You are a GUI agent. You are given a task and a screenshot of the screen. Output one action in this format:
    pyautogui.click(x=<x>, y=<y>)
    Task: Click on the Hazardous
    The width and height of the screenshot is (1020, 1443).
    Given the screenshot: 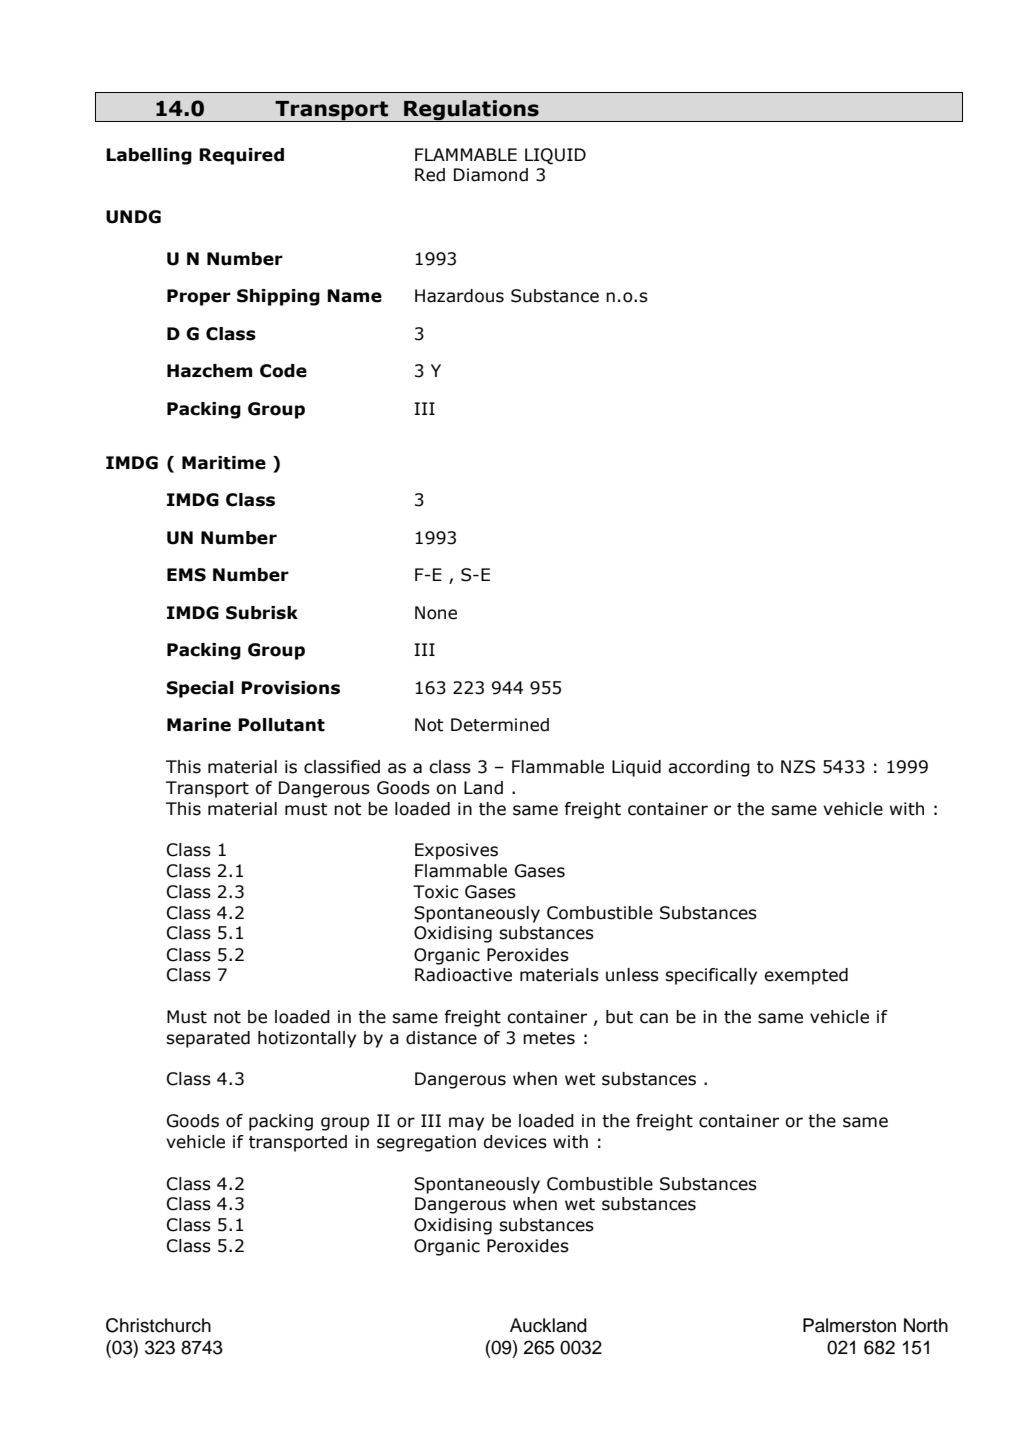 What is the action you would take?
    pyautogui.click(x=459, y=296)
